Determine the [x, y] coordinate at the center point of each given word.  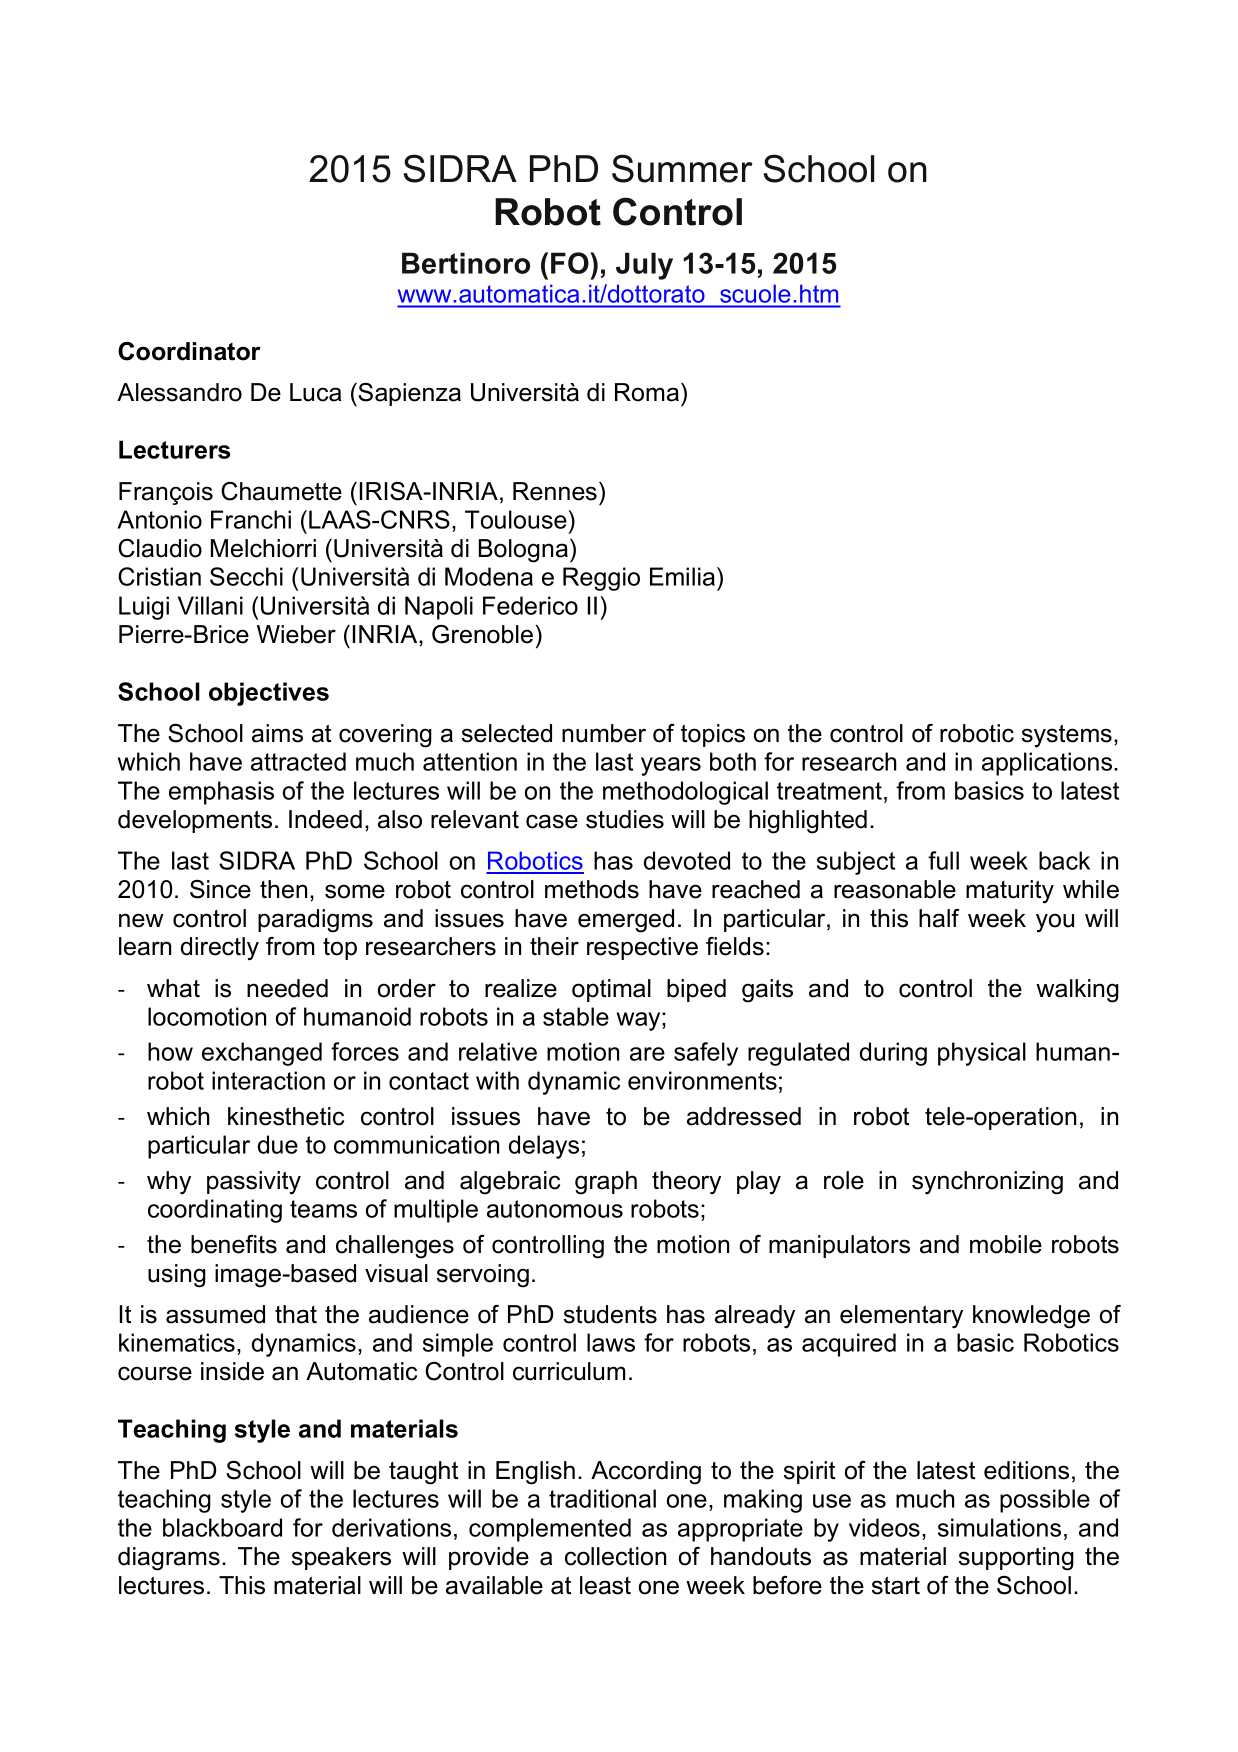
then [283, 889]
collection [615, 1556]
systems [1067, 736]
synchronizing [987, 1183]
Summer [682, 168]
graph [606, 1183]
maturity [1010, 892]
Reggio [601, 579]
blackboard [222, 1527]
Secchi [246, 576]
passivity [254, 1183]
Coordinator [189, 351]
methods [592, 889]
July [644, 266]
